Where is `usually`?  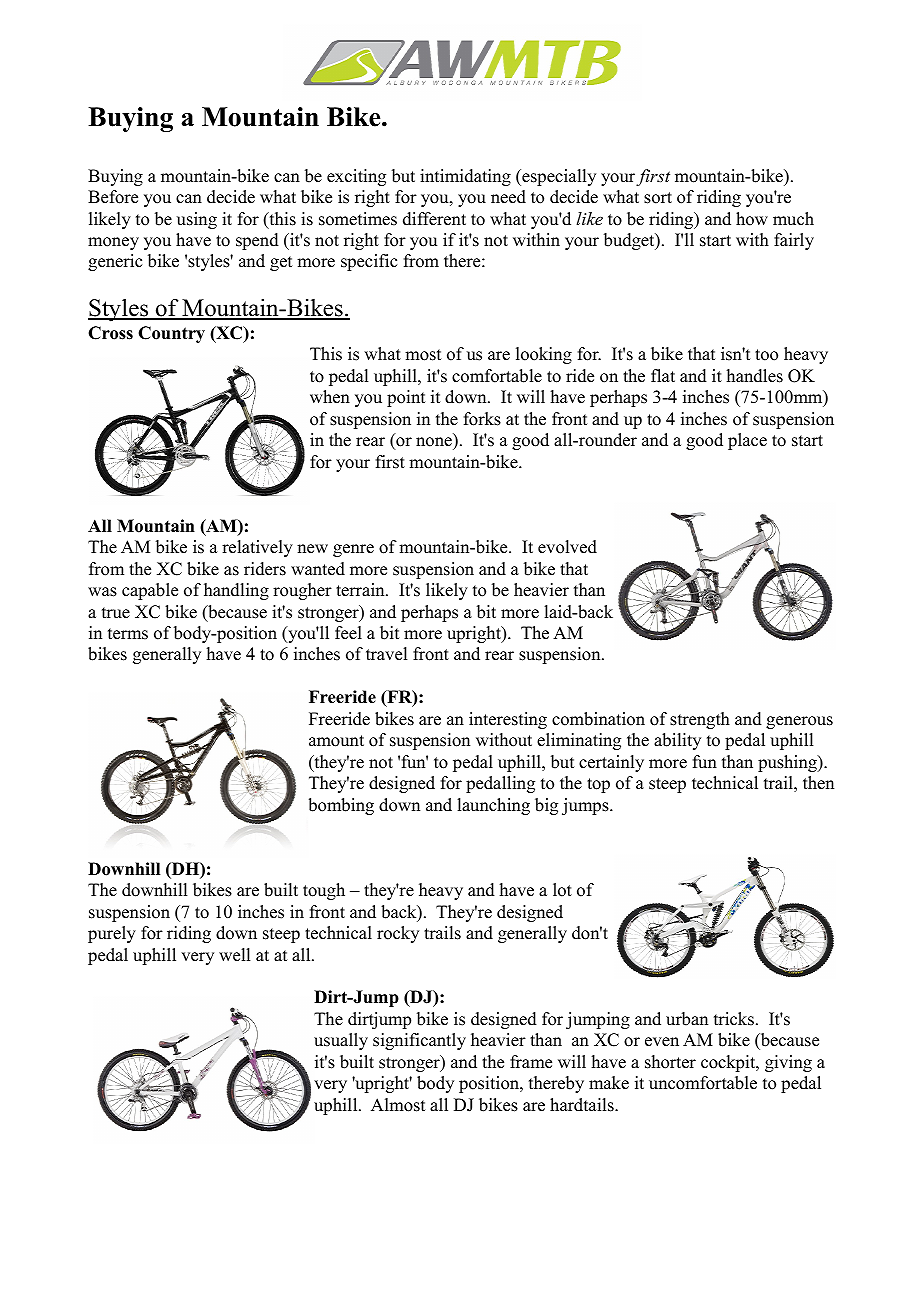
usually is located at coordinates (341, 1041).
